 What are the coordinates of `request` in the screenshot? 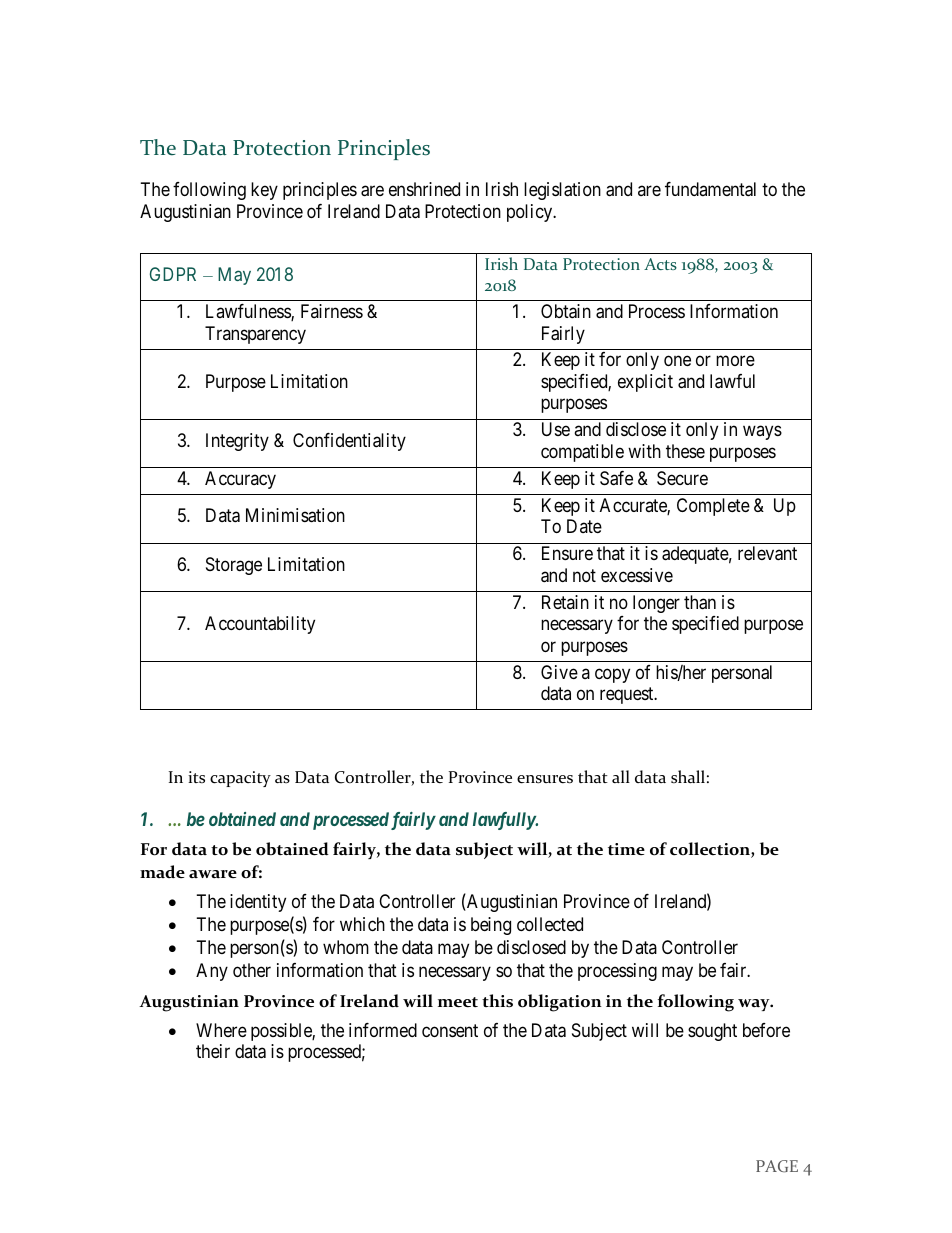 It's located at (628, 695).
